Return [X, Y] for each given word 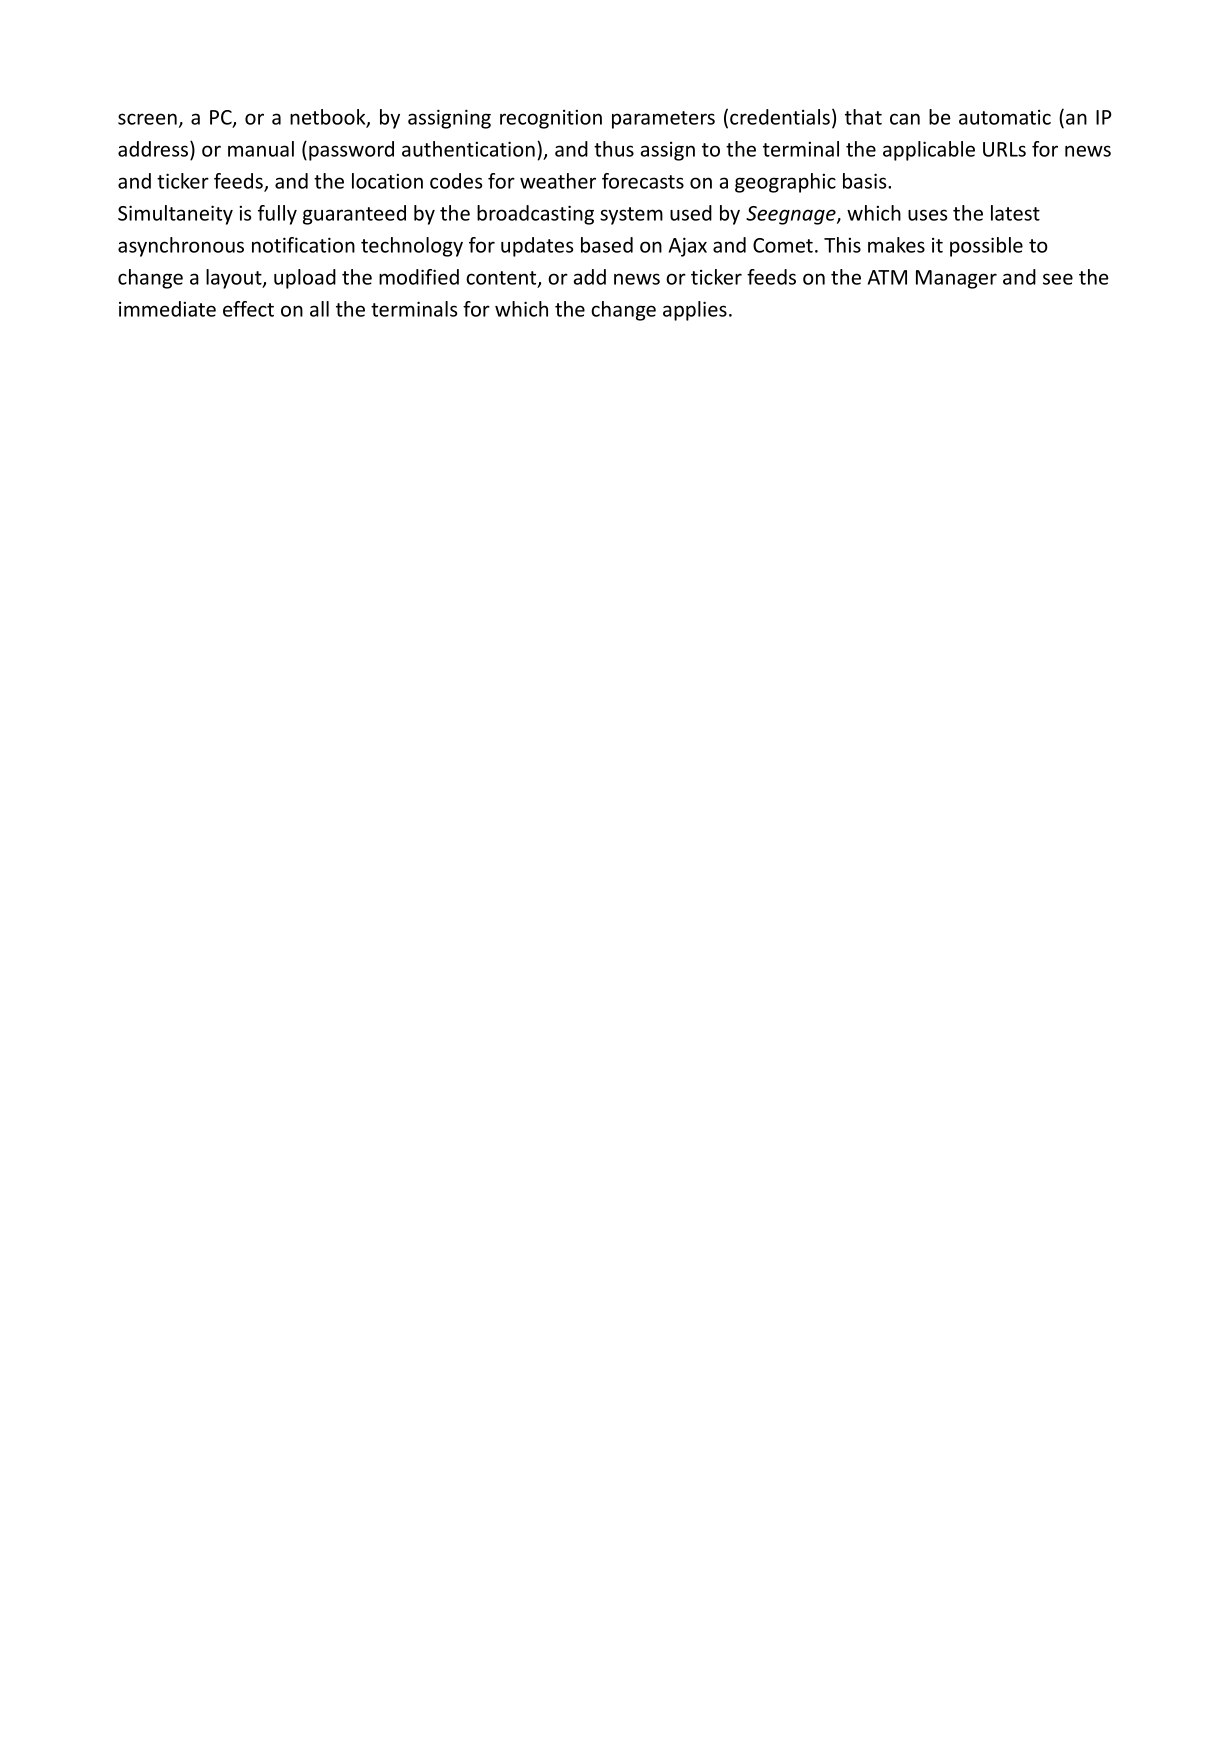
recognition [551, 119]
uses [928, 215]
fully [277, 215]
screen [147, 119]
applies [695, 311]
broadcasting [535, 215]
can [905, 119]
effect [248, 309]
